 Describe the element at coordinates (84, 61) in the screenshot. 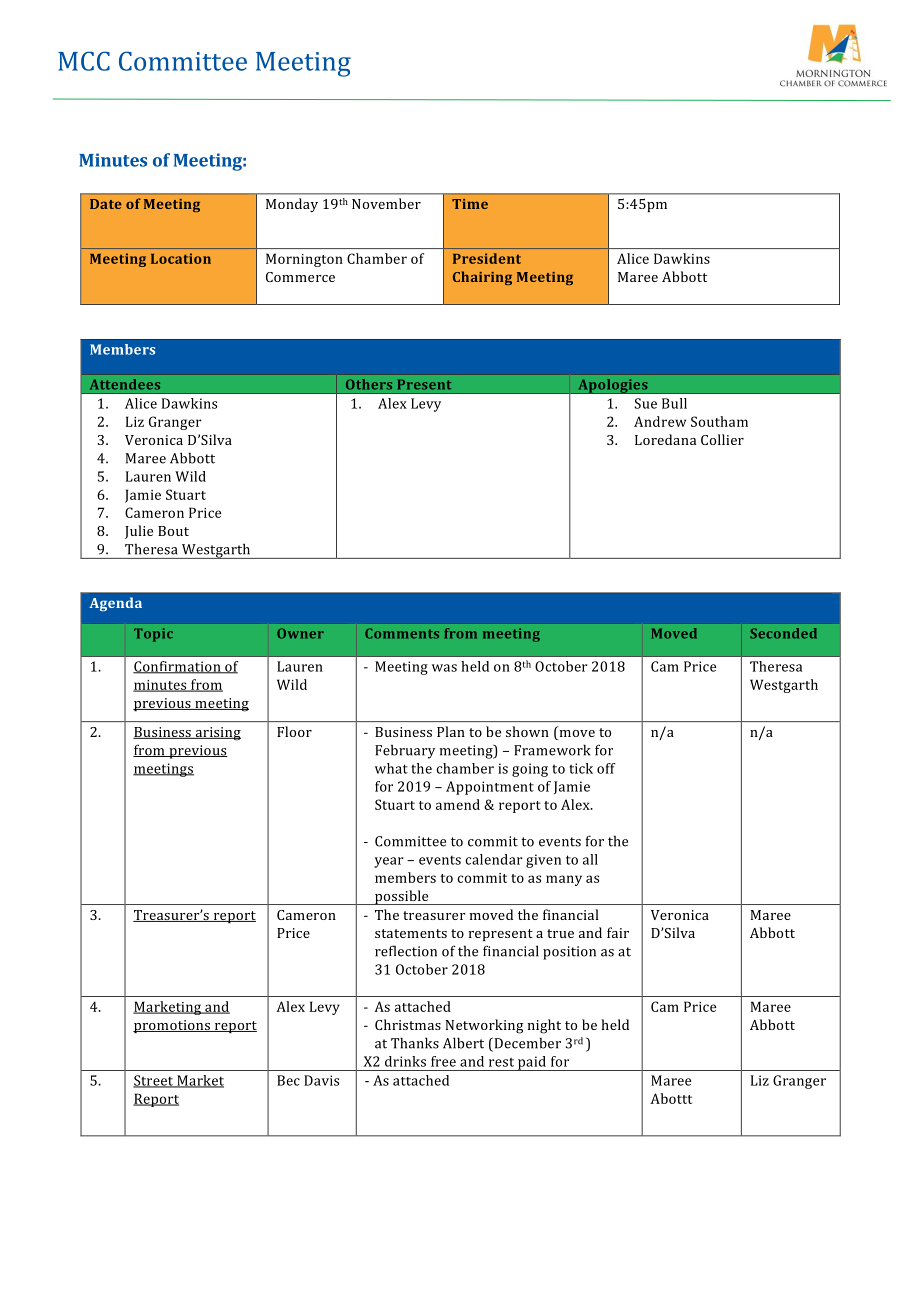

I see `MCC` at that location.
